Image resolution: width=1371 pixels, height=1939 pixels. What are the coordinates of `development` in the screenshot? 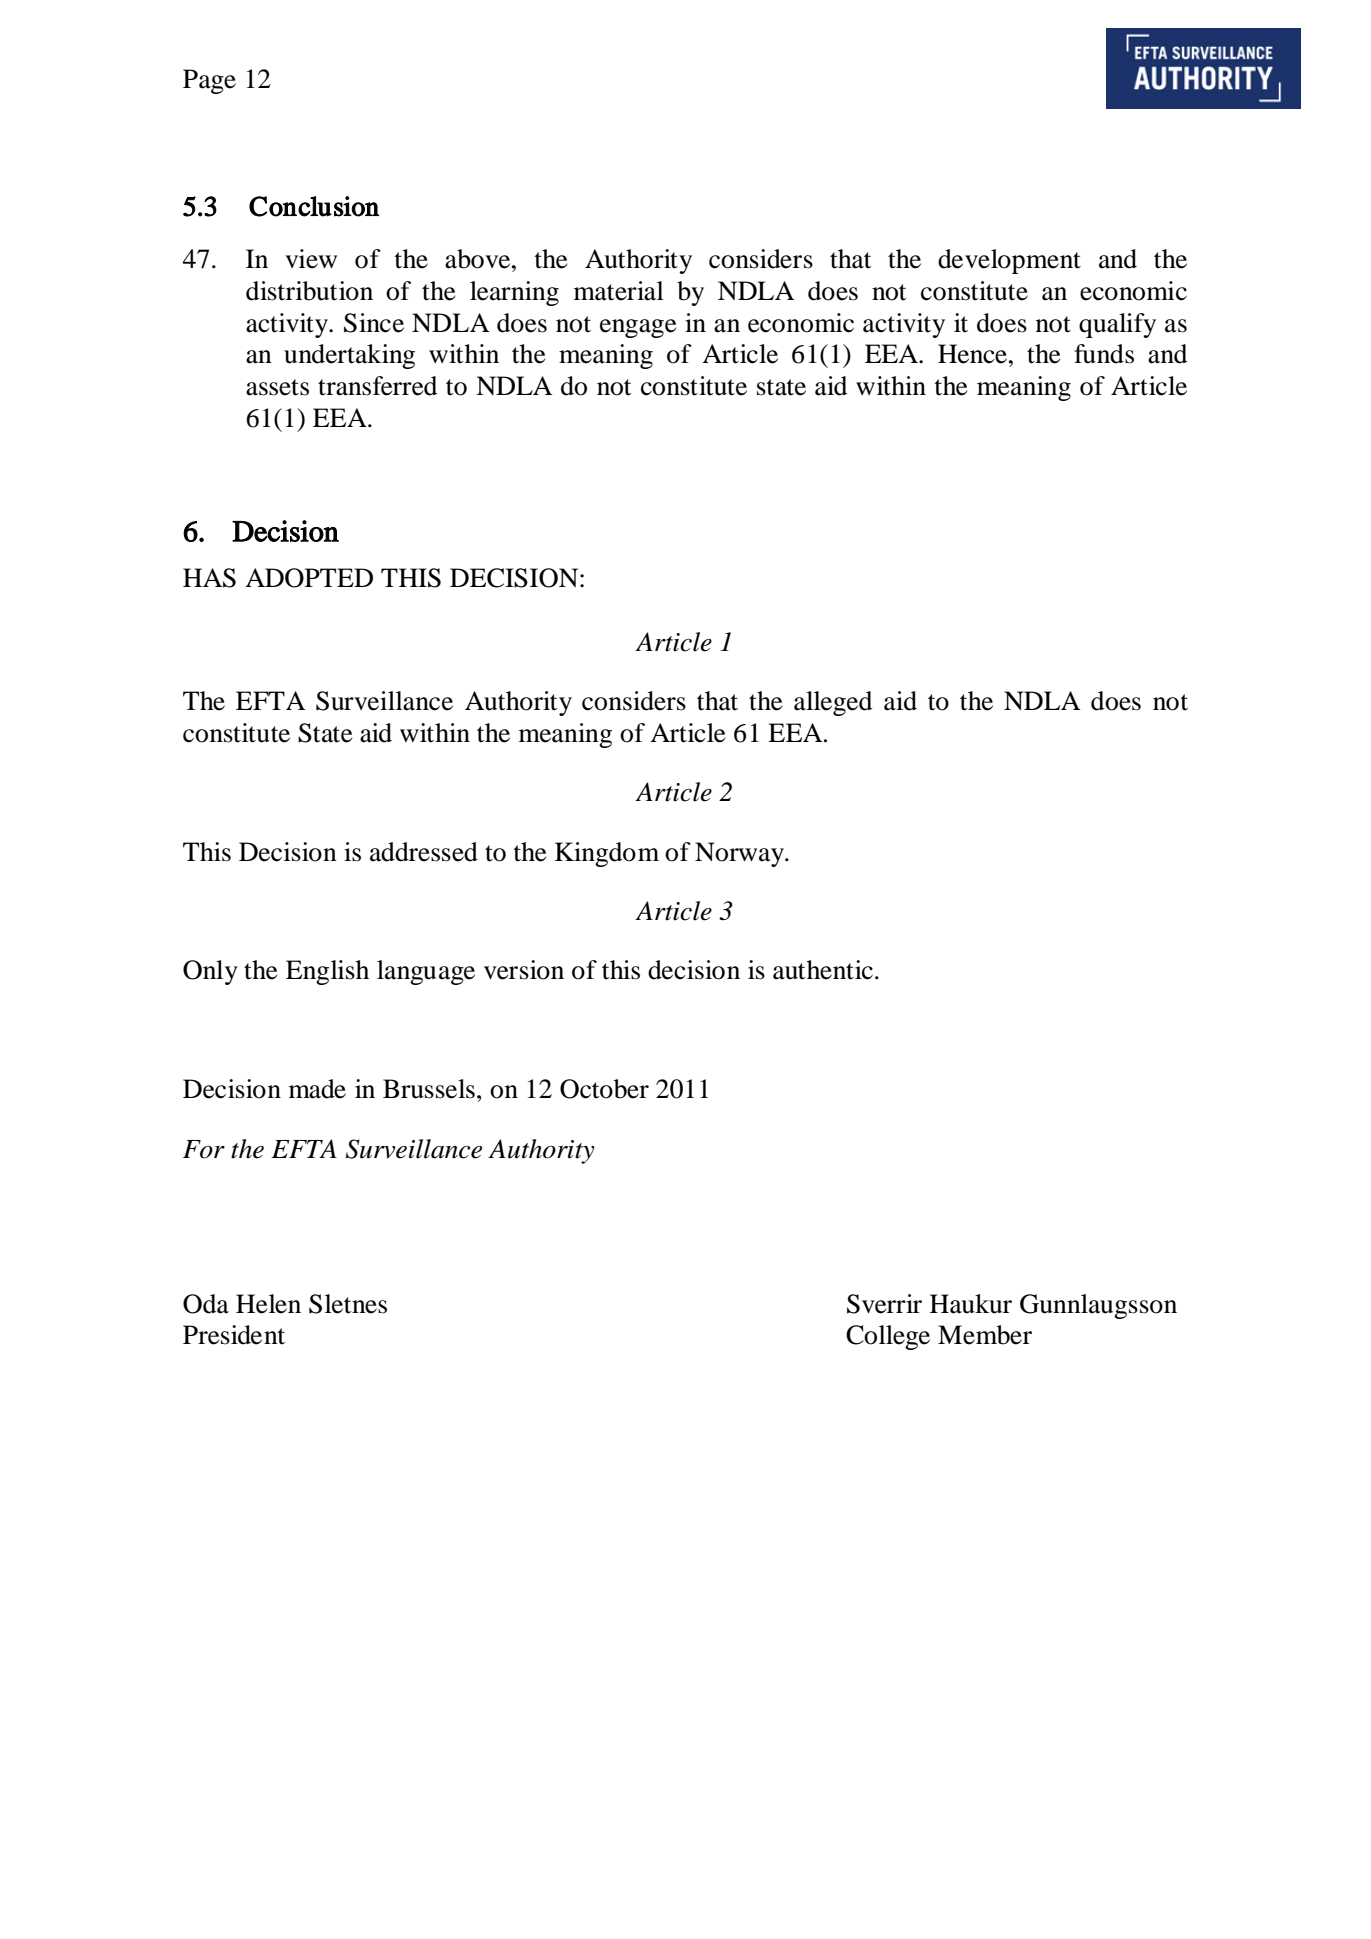 It's located at (1009, 261).
